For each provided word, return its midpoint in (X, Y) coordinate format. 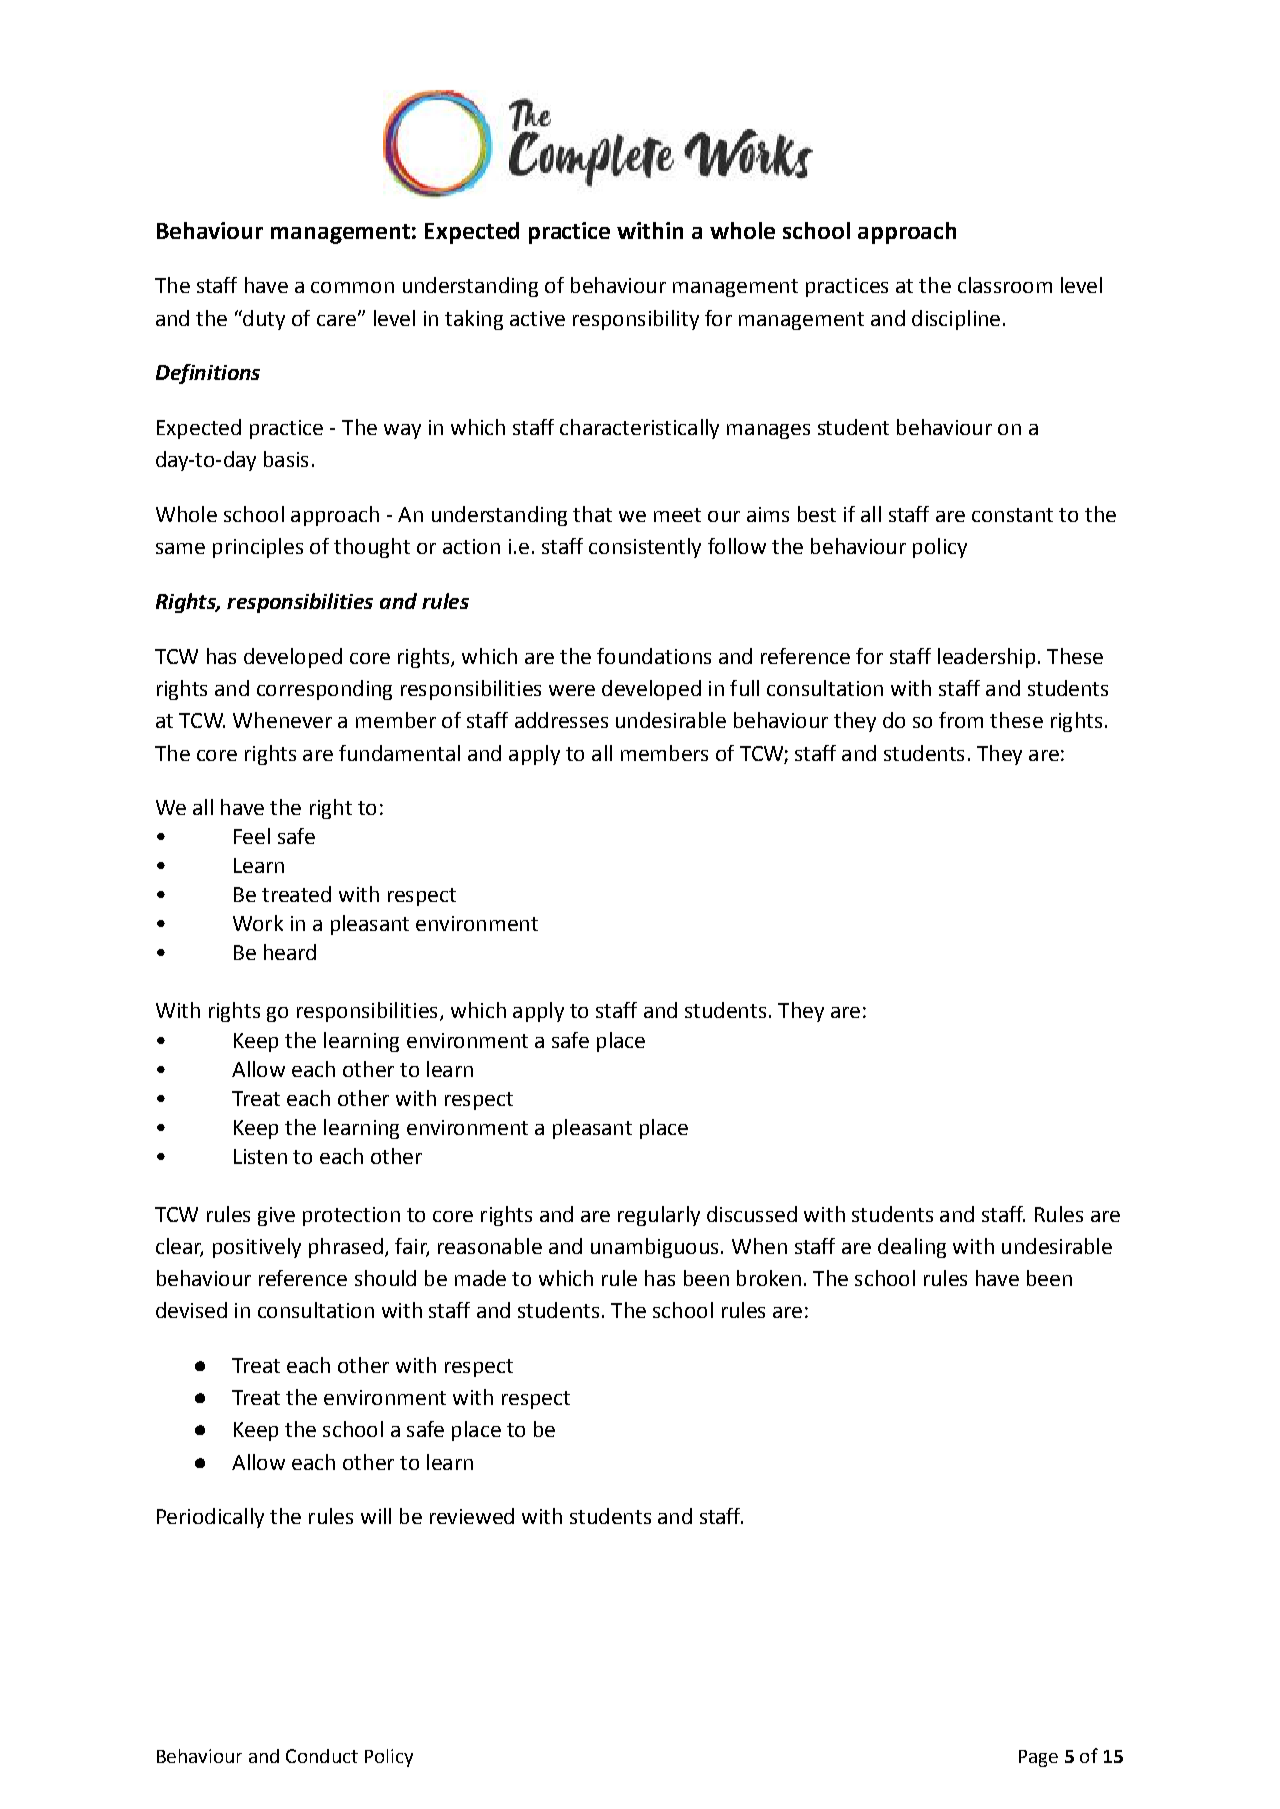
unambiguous (654, 1248)
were (572, 690)
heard (290, 952)
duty (263, 320)
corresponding (324, 690)
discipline (956, 320)
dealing (912, 1248)
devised (191, 1310)
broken (769, 1278)
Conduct (322, 1756)
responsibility (636, 320)
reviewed (472, 1516)
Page (1038, 1758)
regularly (659, 1216)
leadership (986, 658)
